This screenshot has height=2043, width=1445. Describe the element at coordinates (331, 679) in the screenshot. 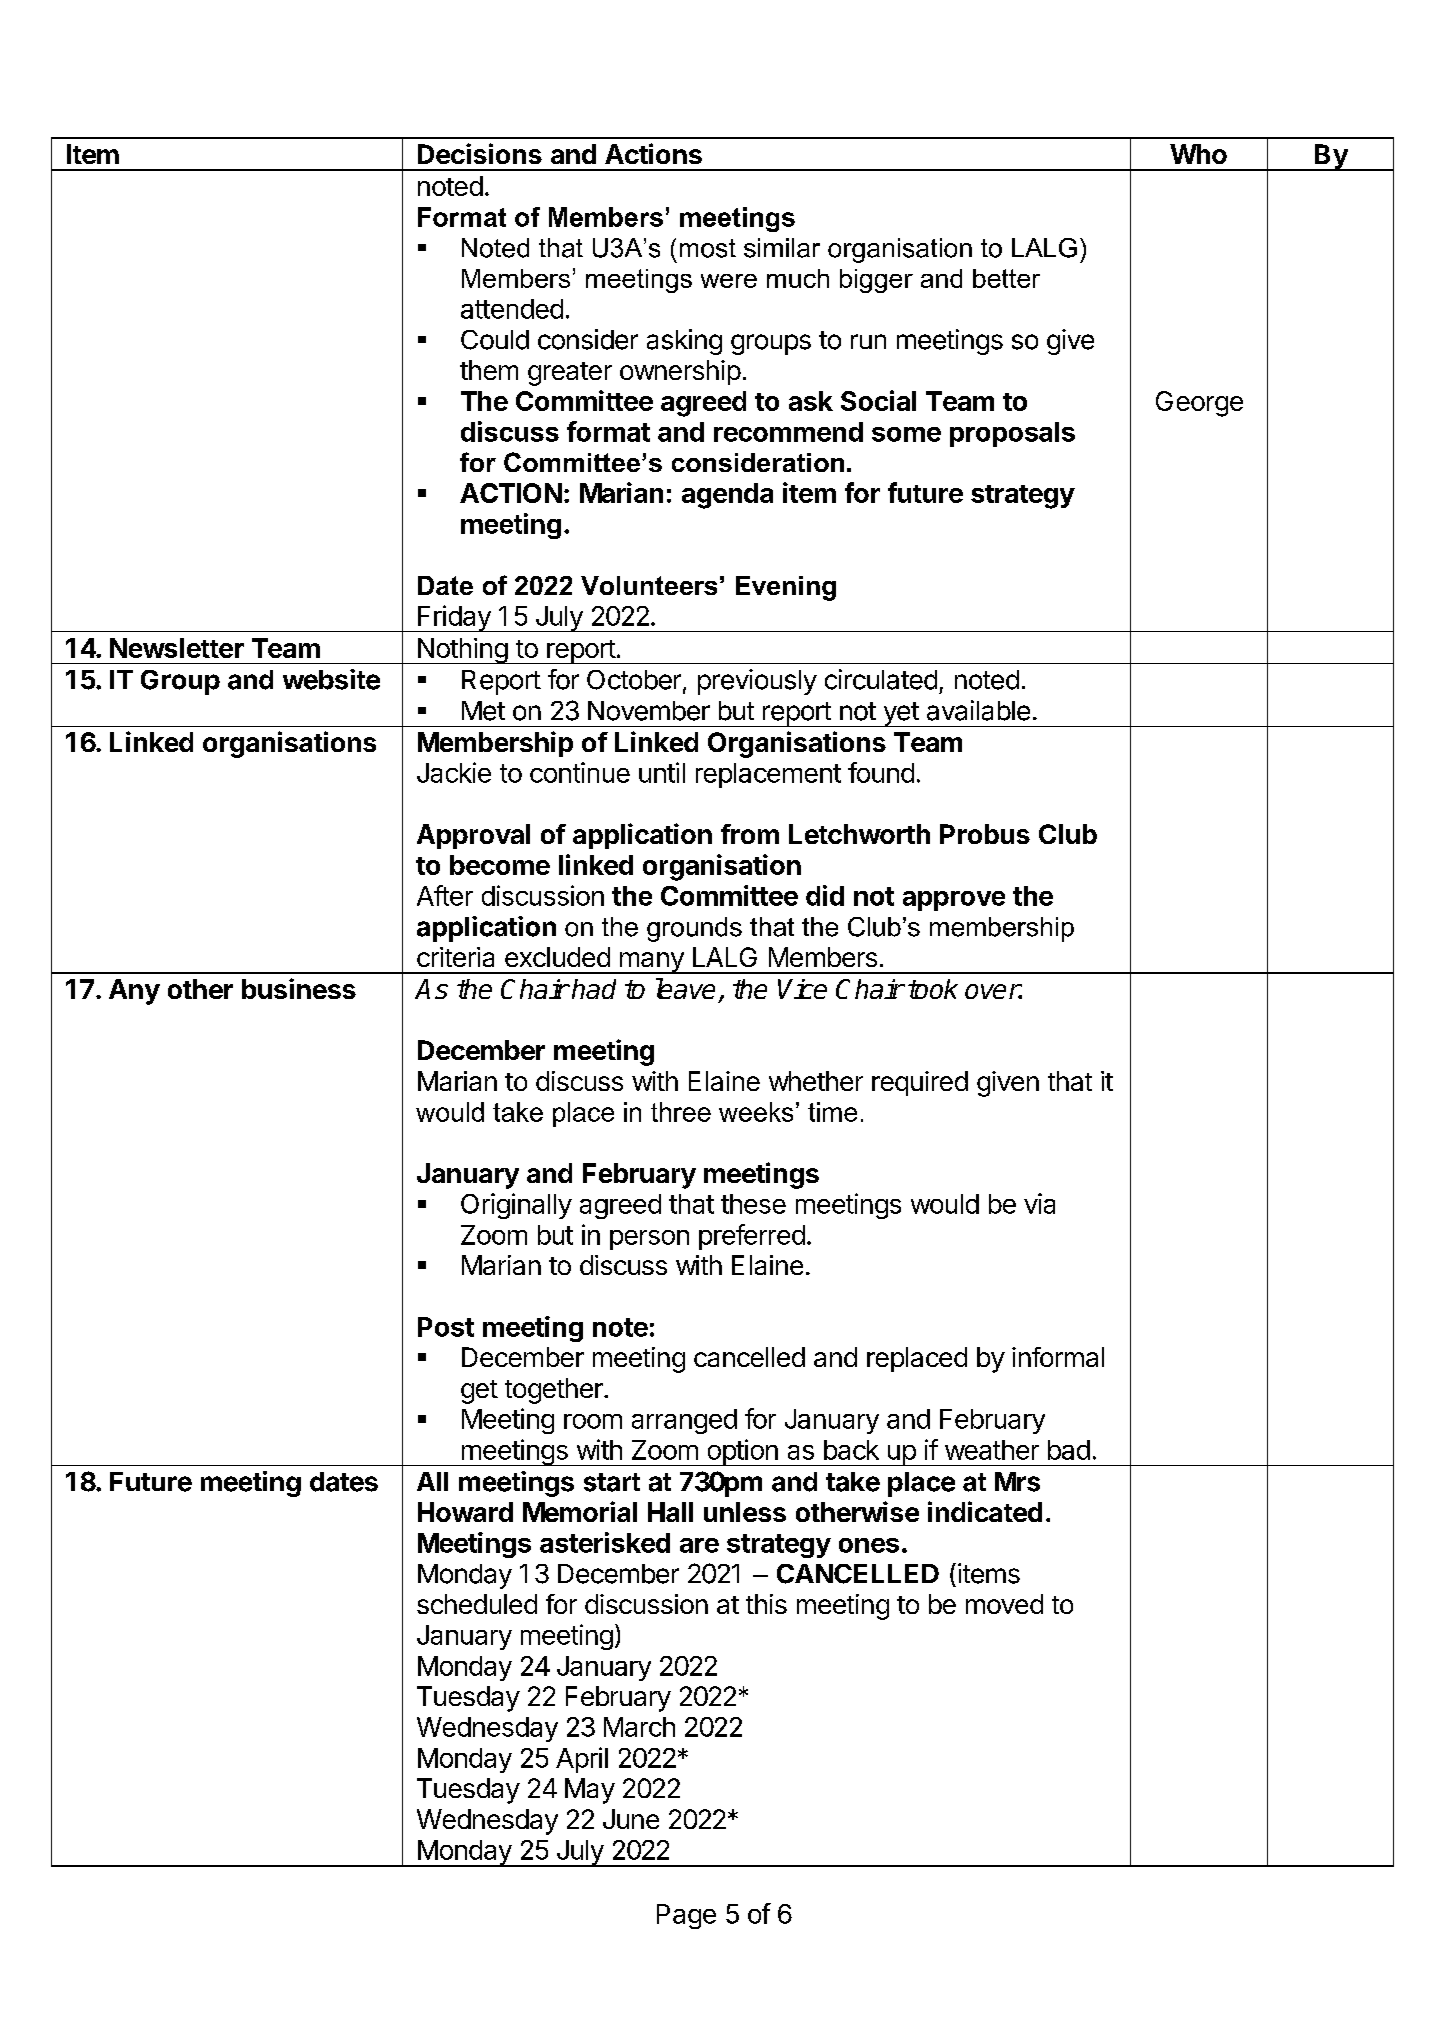

I see `website` at that location.
